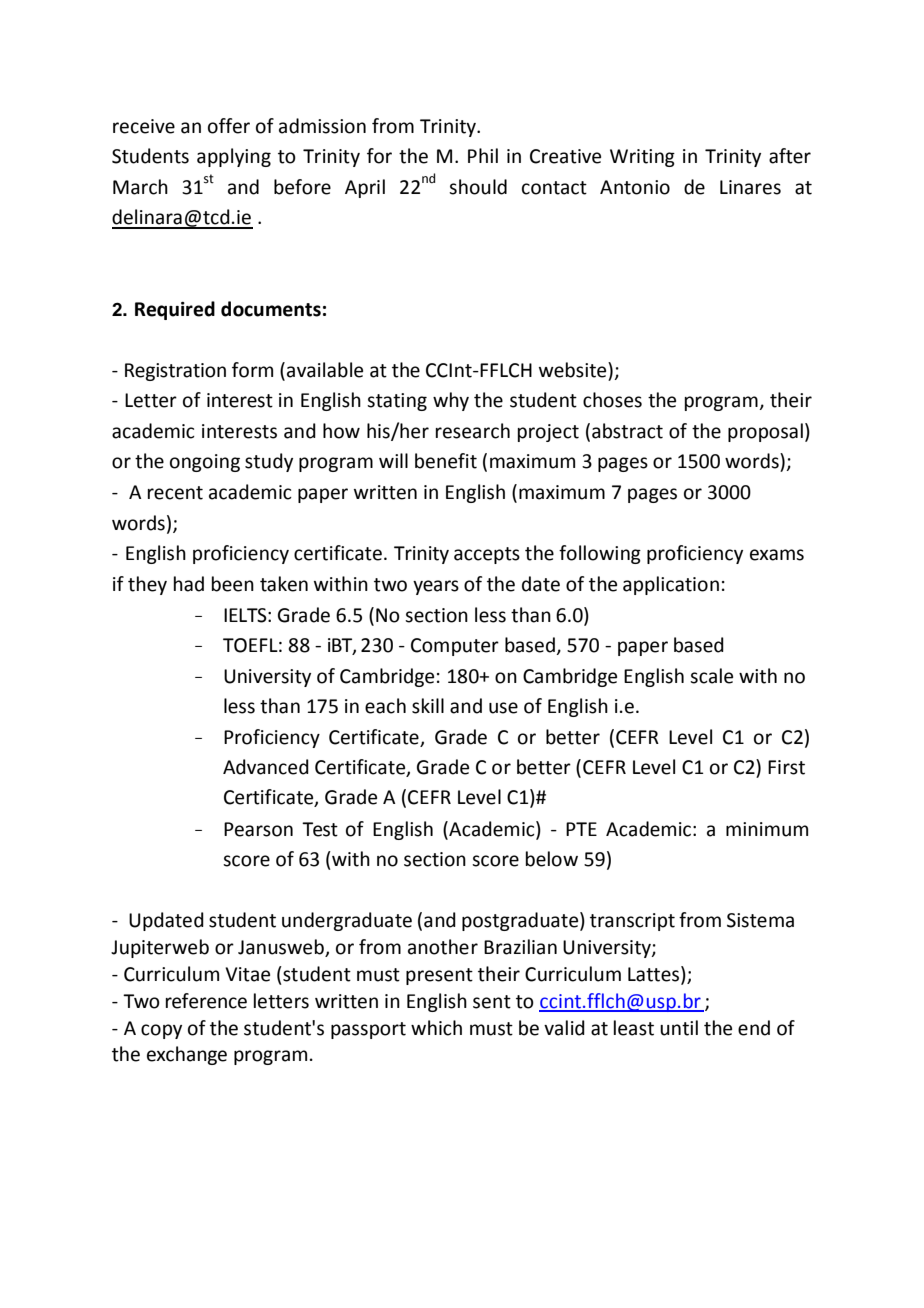  Describe the element at coordinates (252, 370) in the screenshot. I see `form` at that location.
